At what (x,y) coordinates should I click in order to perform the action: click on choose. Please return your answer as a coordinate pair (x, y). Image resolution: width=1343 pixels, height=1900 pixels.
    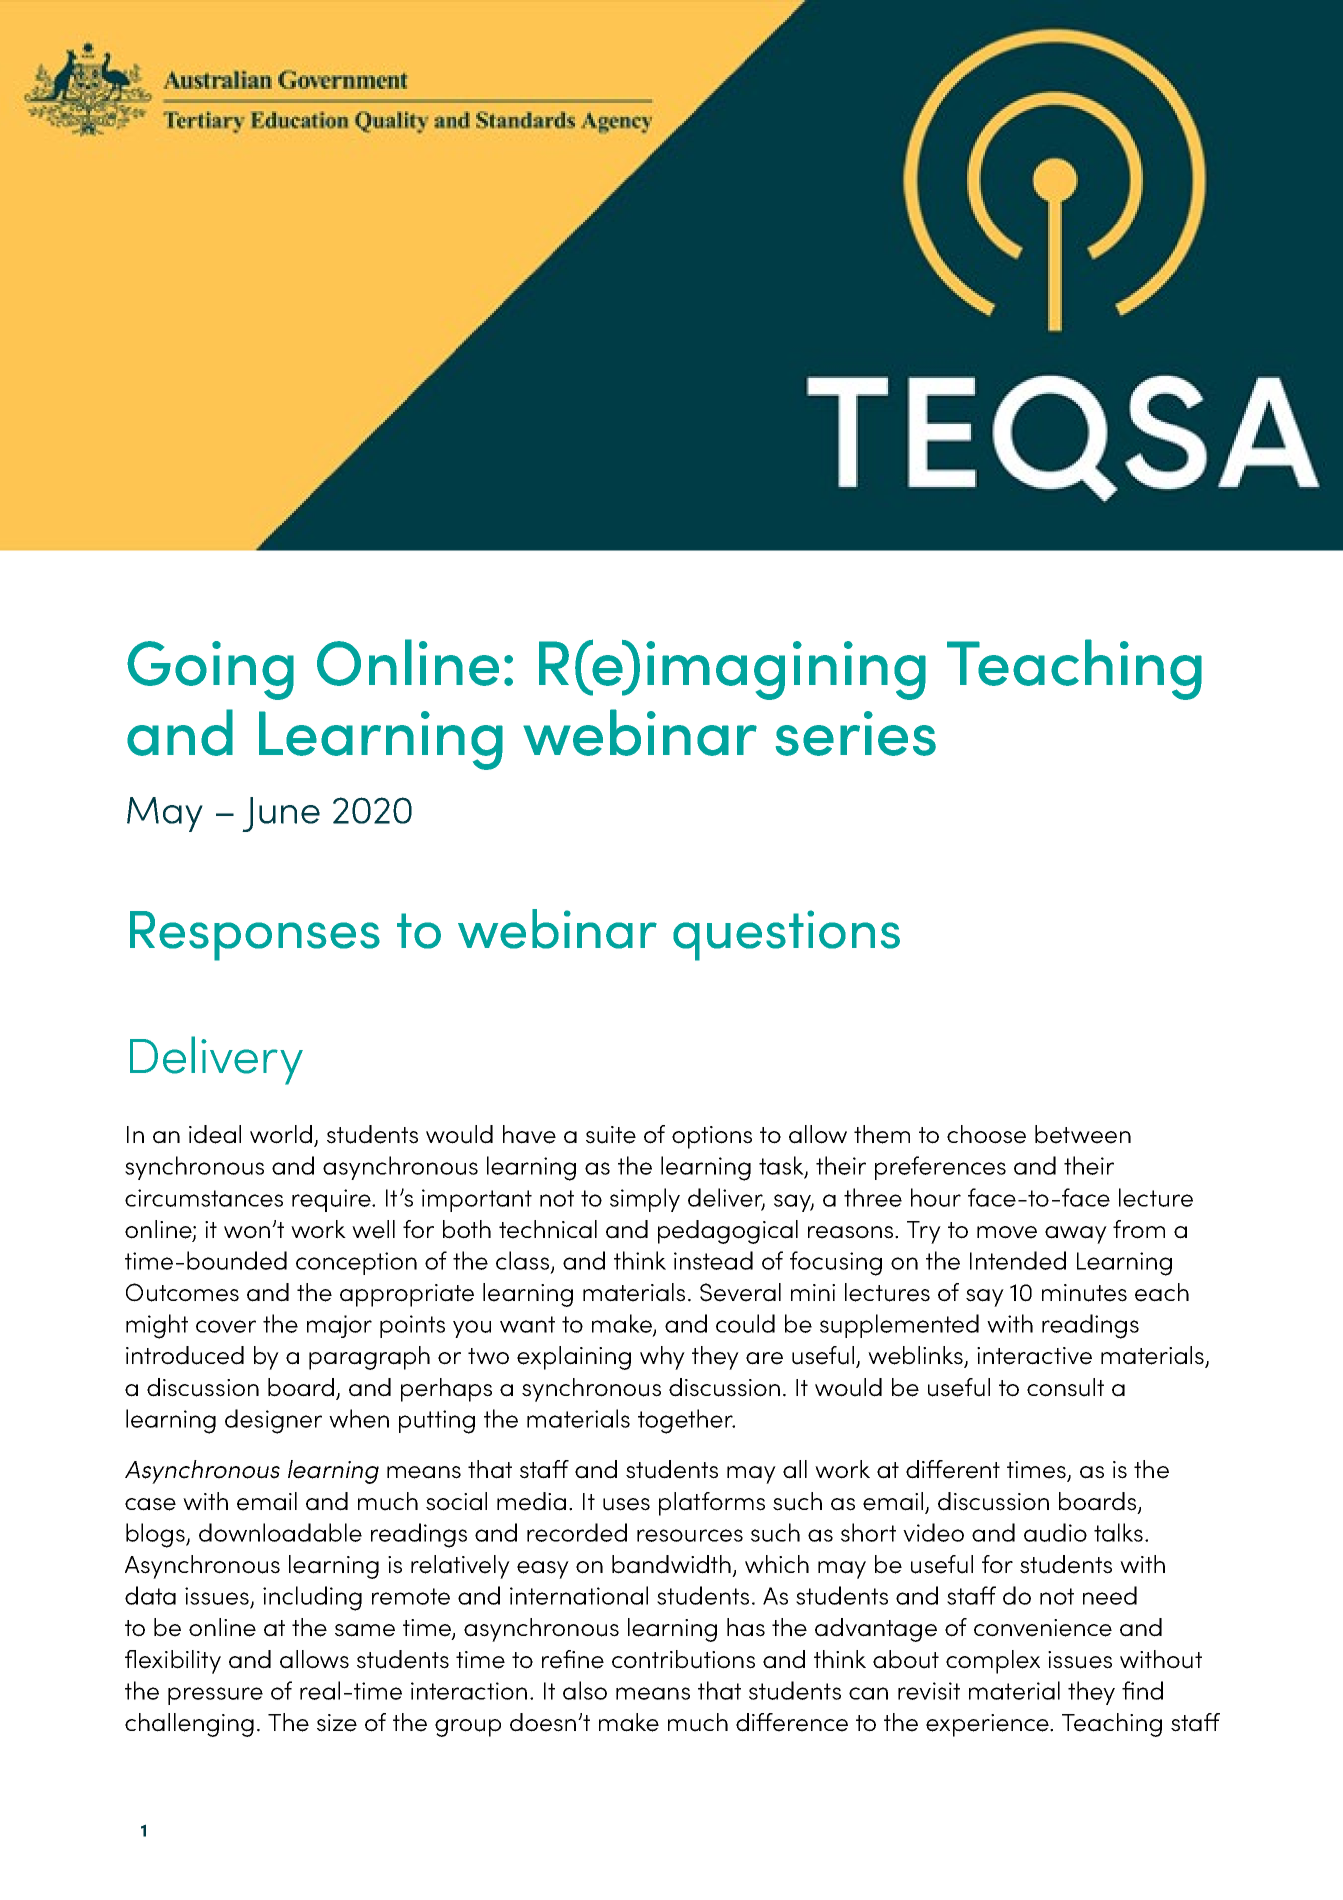
    Looking at the image, I should click on (986, 1134).
